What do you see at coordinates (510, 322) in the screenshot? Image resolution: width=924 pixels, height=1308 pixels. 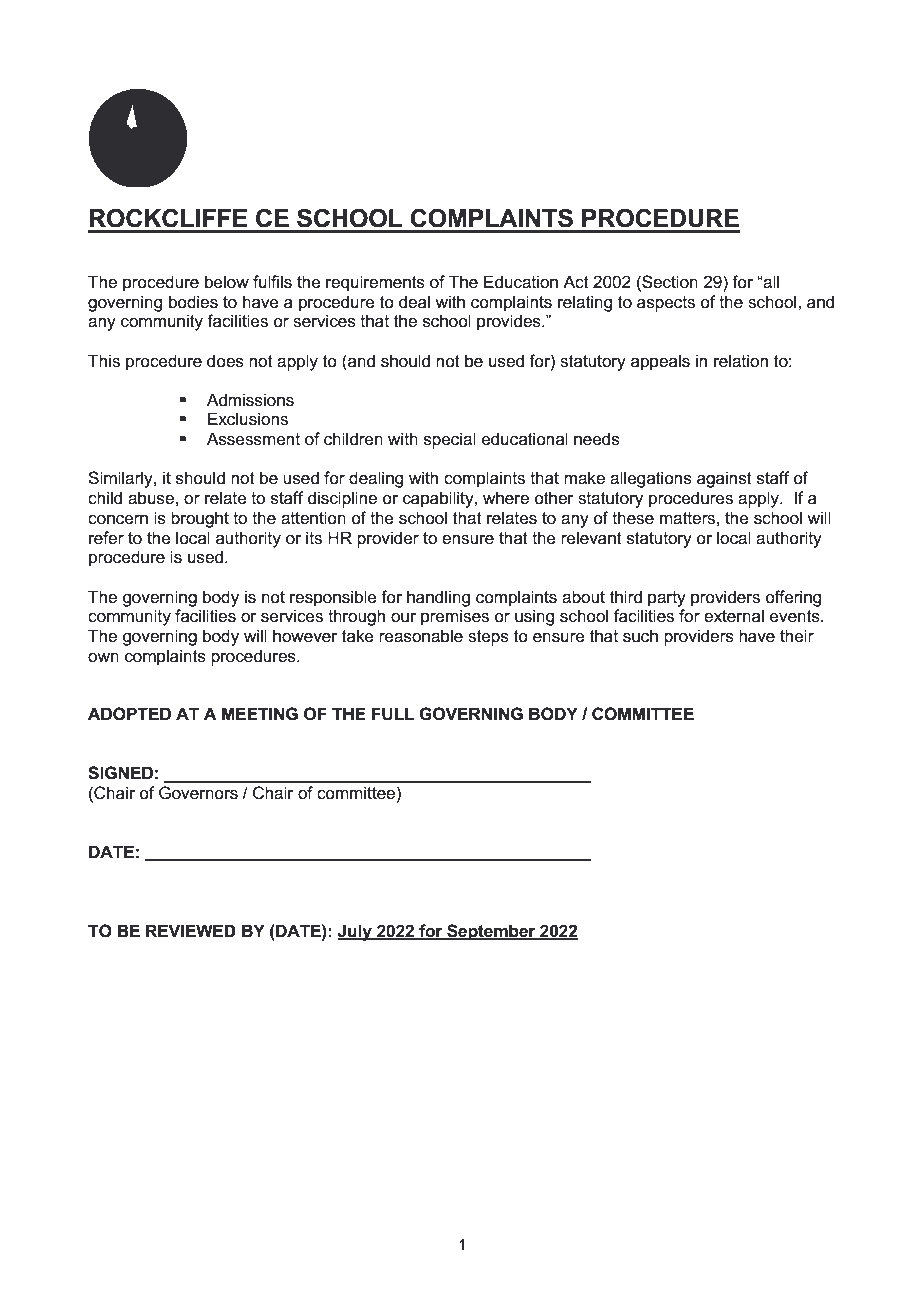 I see `provides` at bounding box center [510, 322].
